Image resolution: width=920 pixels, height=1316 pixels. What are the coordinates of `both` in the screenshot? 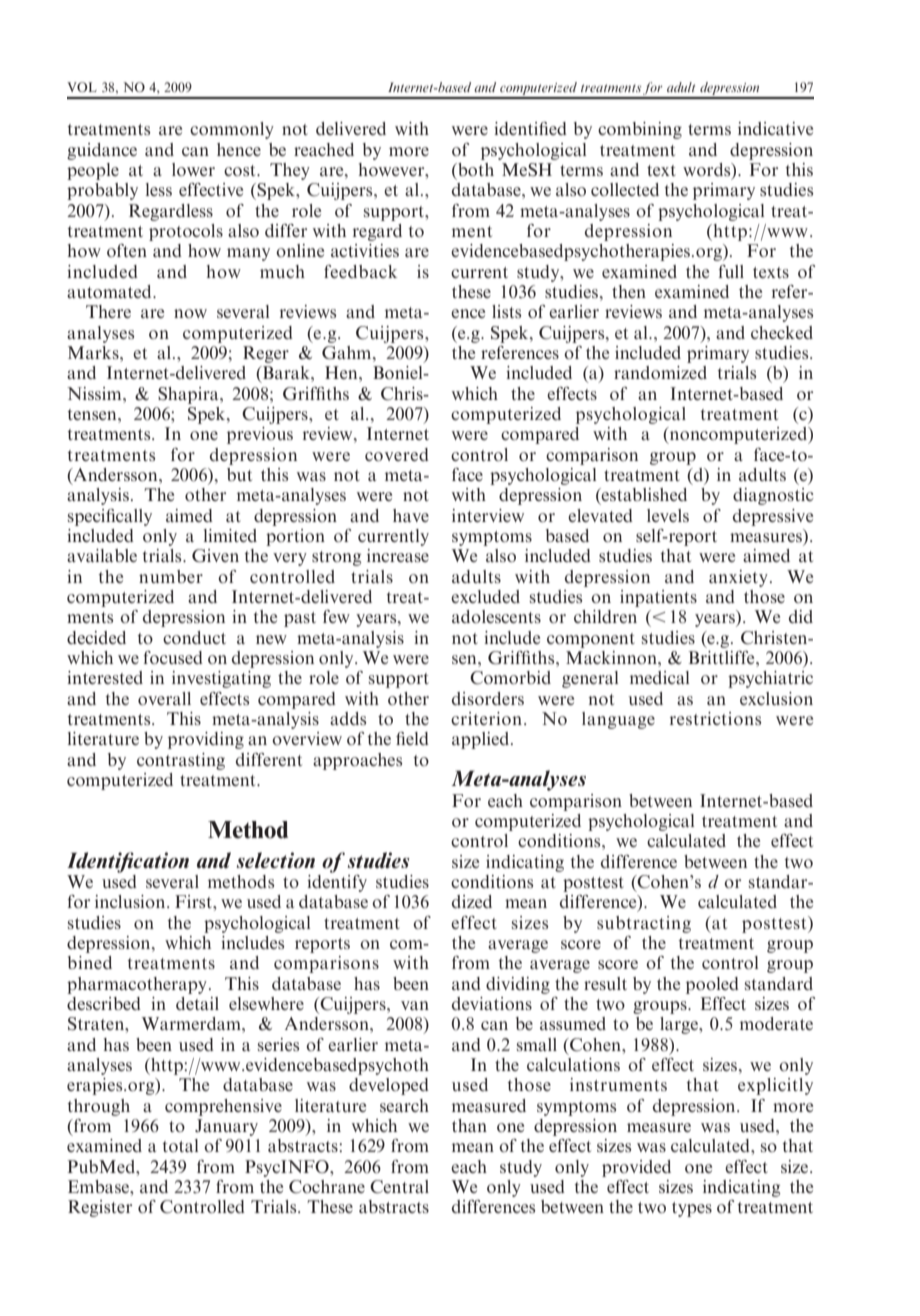 It's located at (475, 169).
